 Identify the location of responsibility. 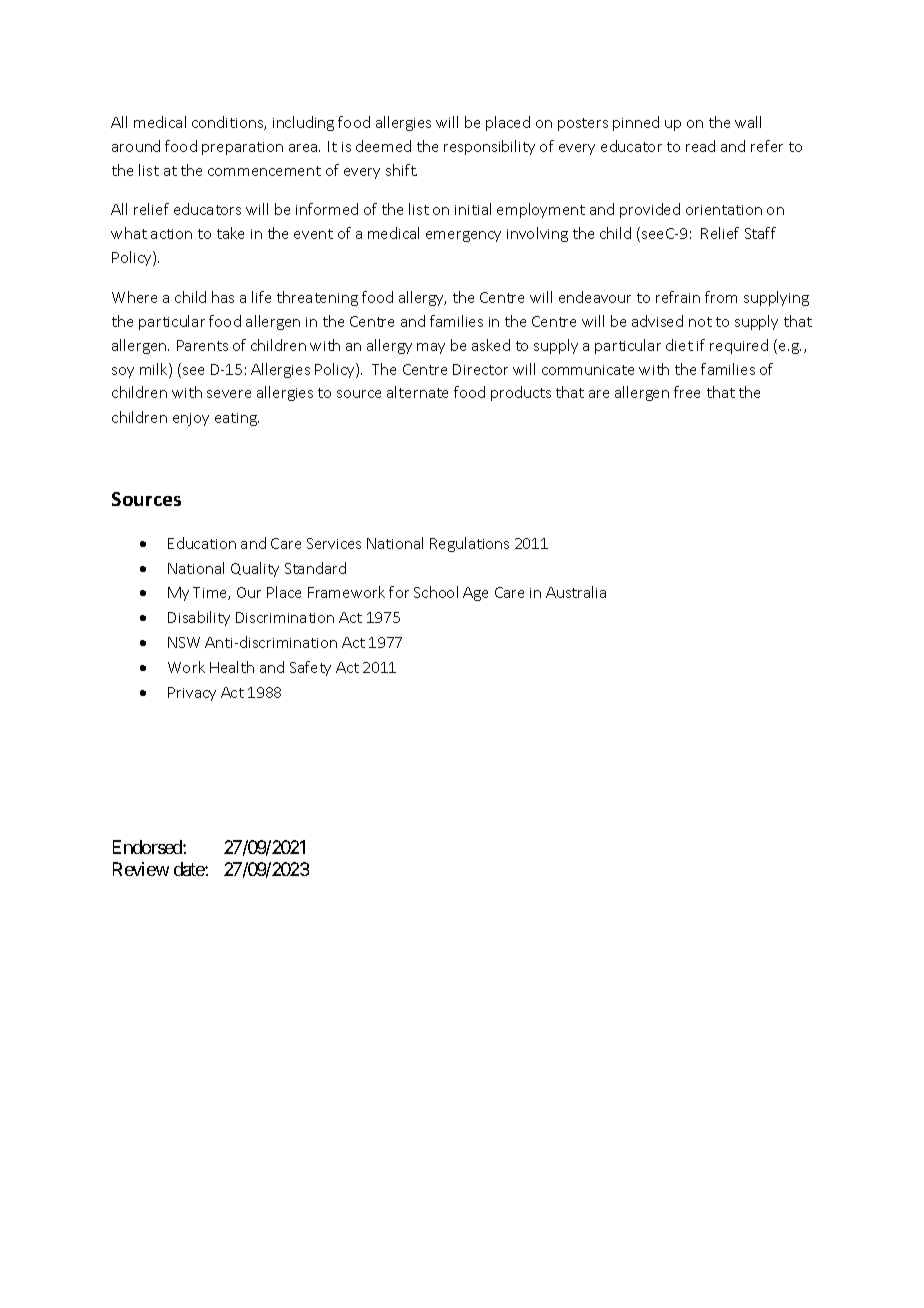
(489, 147).
